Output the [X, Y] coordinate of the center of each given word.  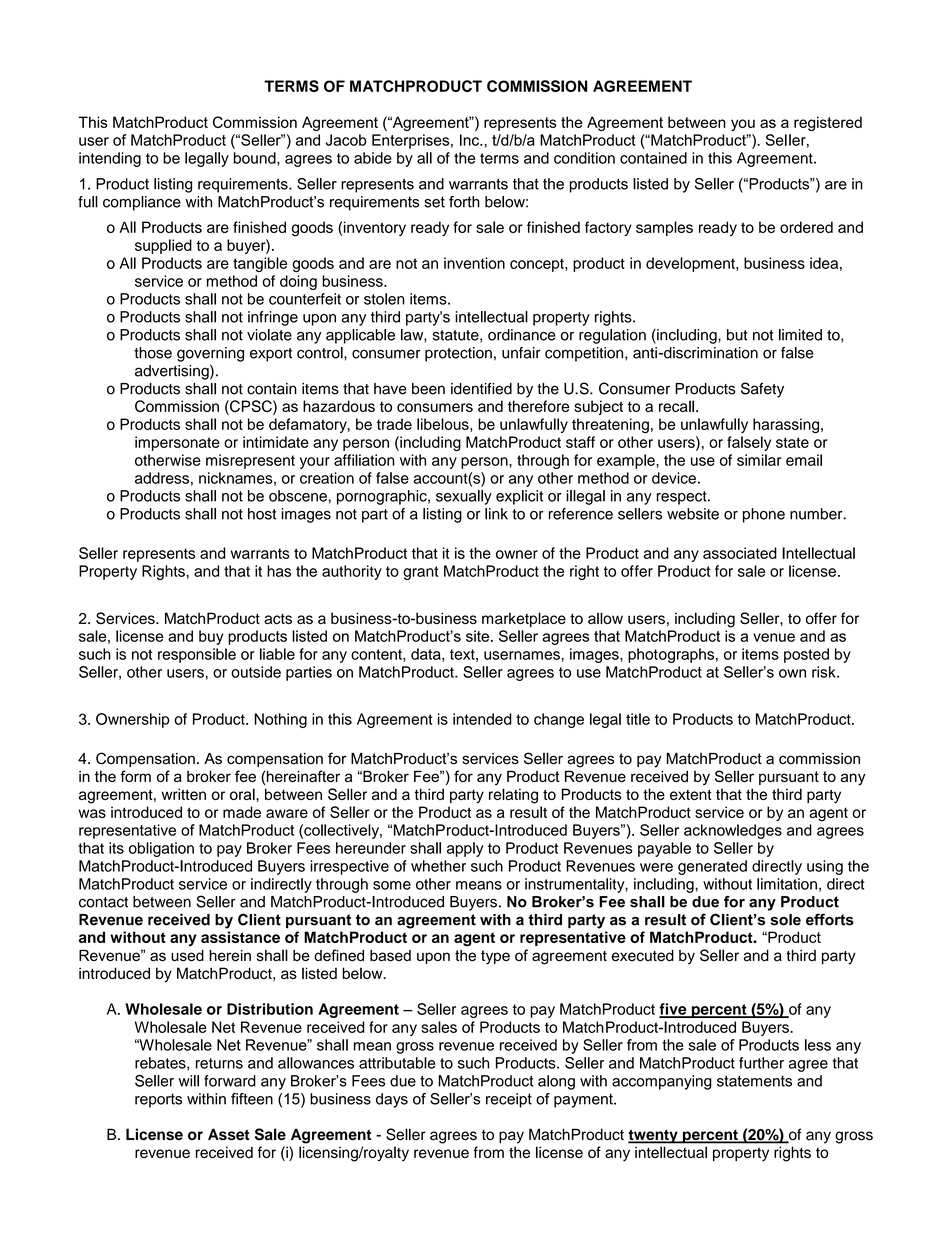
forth [464, 202]
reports [158, 1100]
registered [828, 123]
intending [110, 159]
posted [806, 655]
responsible [197, 655]
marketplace [524, 619]
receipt [509, 1100]
